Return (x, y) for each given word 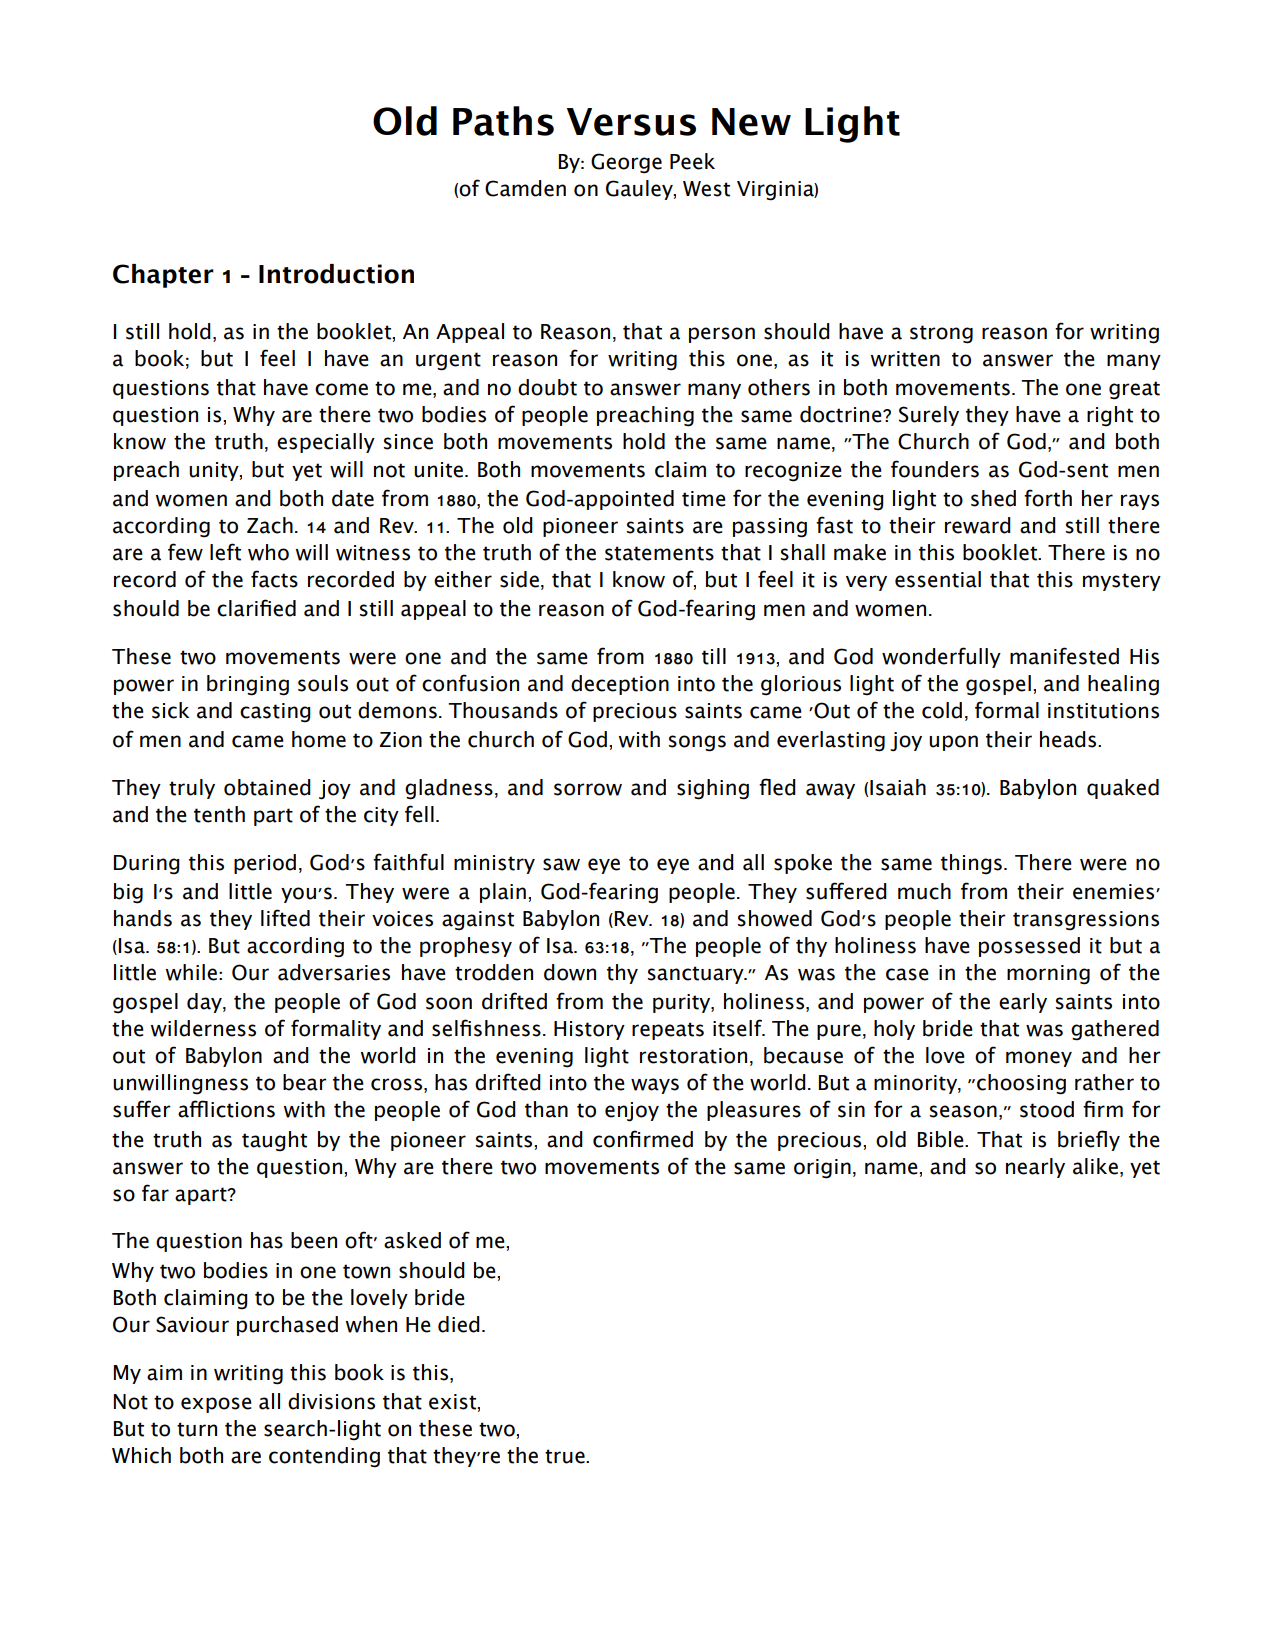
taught (274, 1141)
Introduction (336, 274)
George (626, 163)
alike (1095, 1166)
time (704, 499)
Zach (270, 525)
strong (941, 334)
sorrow (588, 789)
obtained (267, 787)
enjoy (632, 1112)
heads (1069, 739)
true (566, 1456)
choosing (1021, 1084)
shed (993, 498)
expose (216, 1405)
